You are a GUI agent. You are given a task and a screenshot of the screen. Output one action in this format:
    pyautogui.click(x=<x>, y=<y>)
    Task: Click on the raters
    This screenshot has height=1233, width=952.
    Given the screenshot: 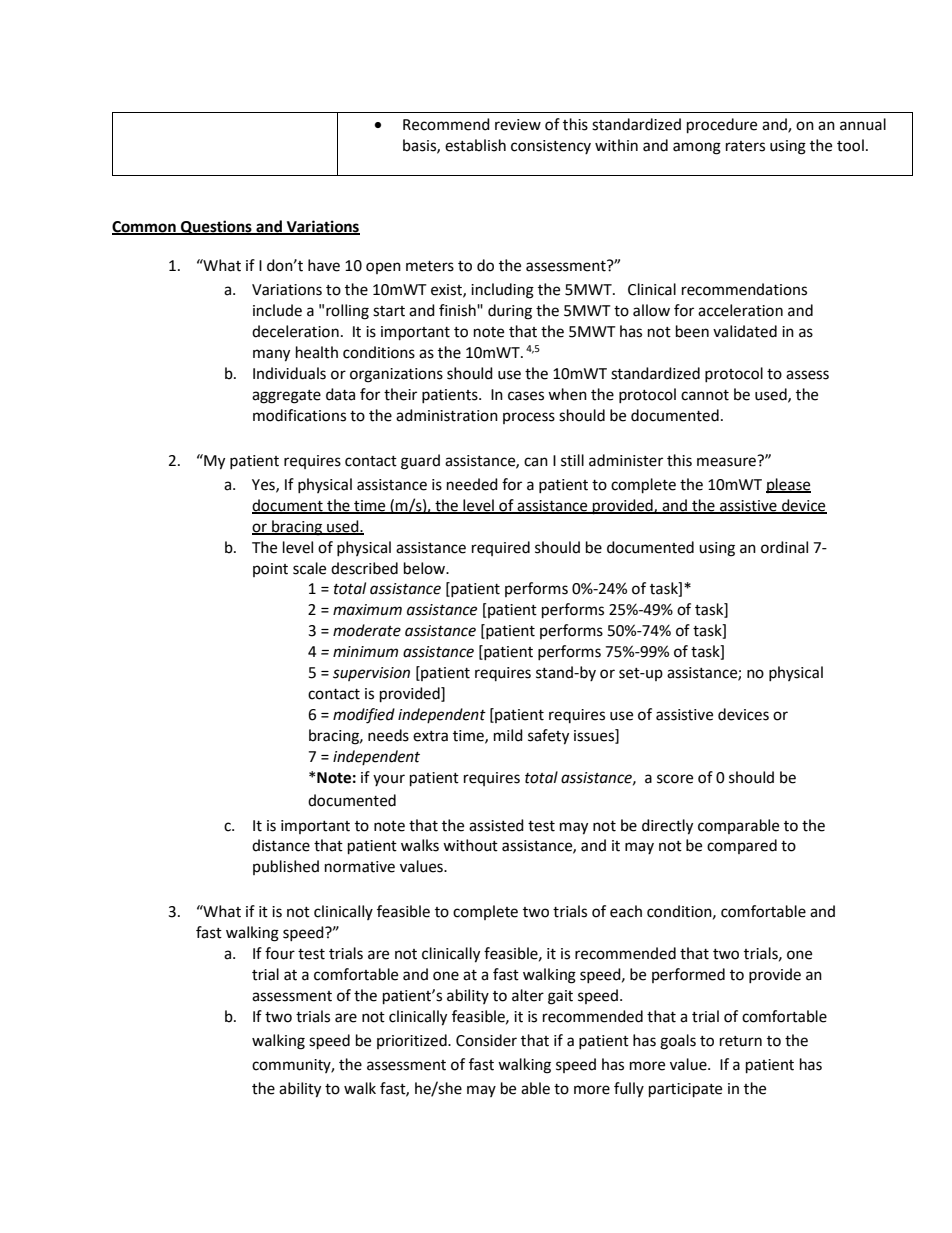 What is the action you would take?
    pyautogui.click(x=745, y=146)
